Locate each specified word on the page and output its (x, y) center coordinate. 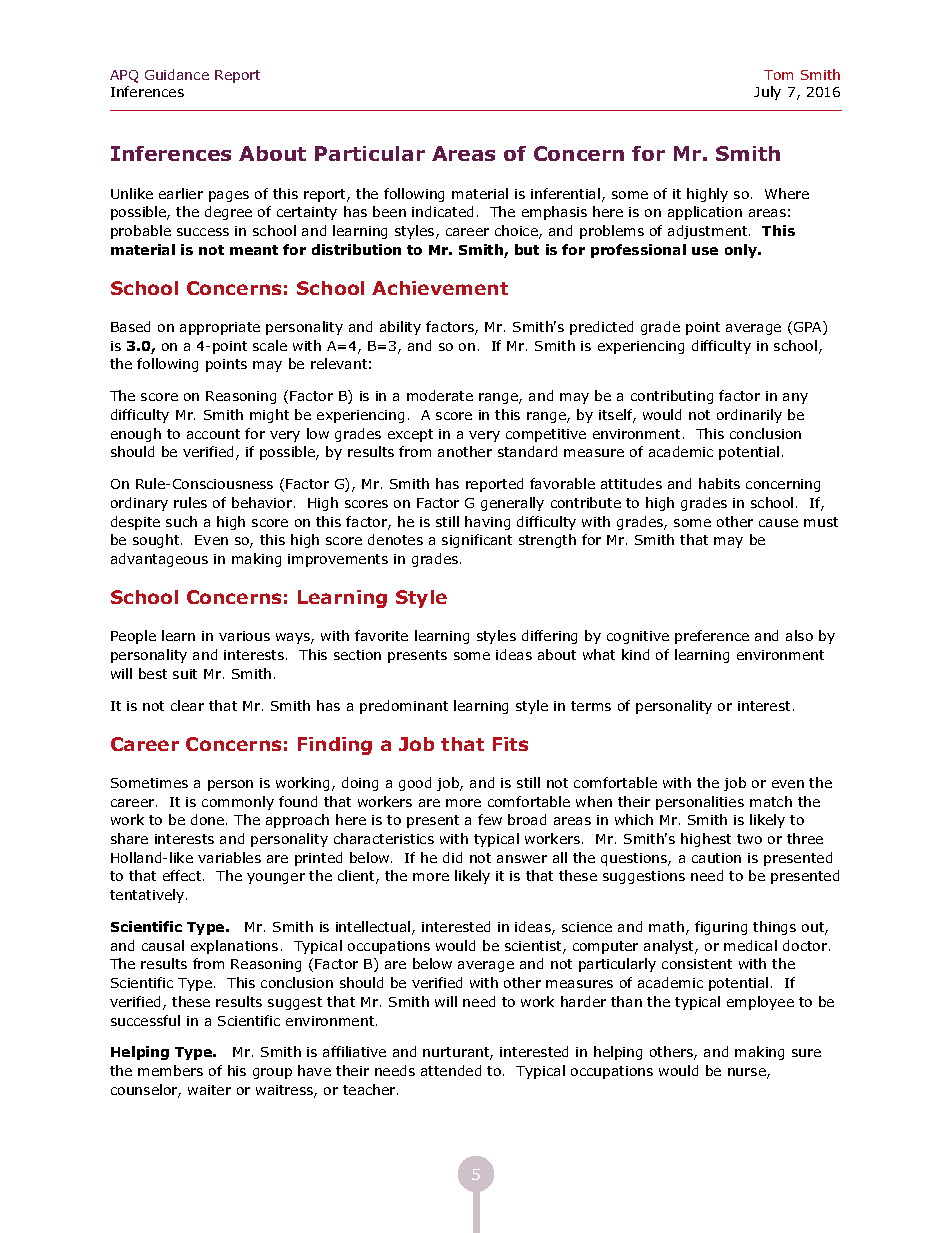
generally (512, 504)
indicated (442, 211)
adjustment (709, 232)
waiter (209, 1090)
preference (712, 637)
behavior (263, 502)
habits (719, 483)
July (767, 93)
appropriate (220, 328)
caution (716, 858)
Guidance (177, 74)
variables (229, 857)
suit (185, 674)
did (452, 857)
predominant (404, 707)
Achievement (440, 288)
